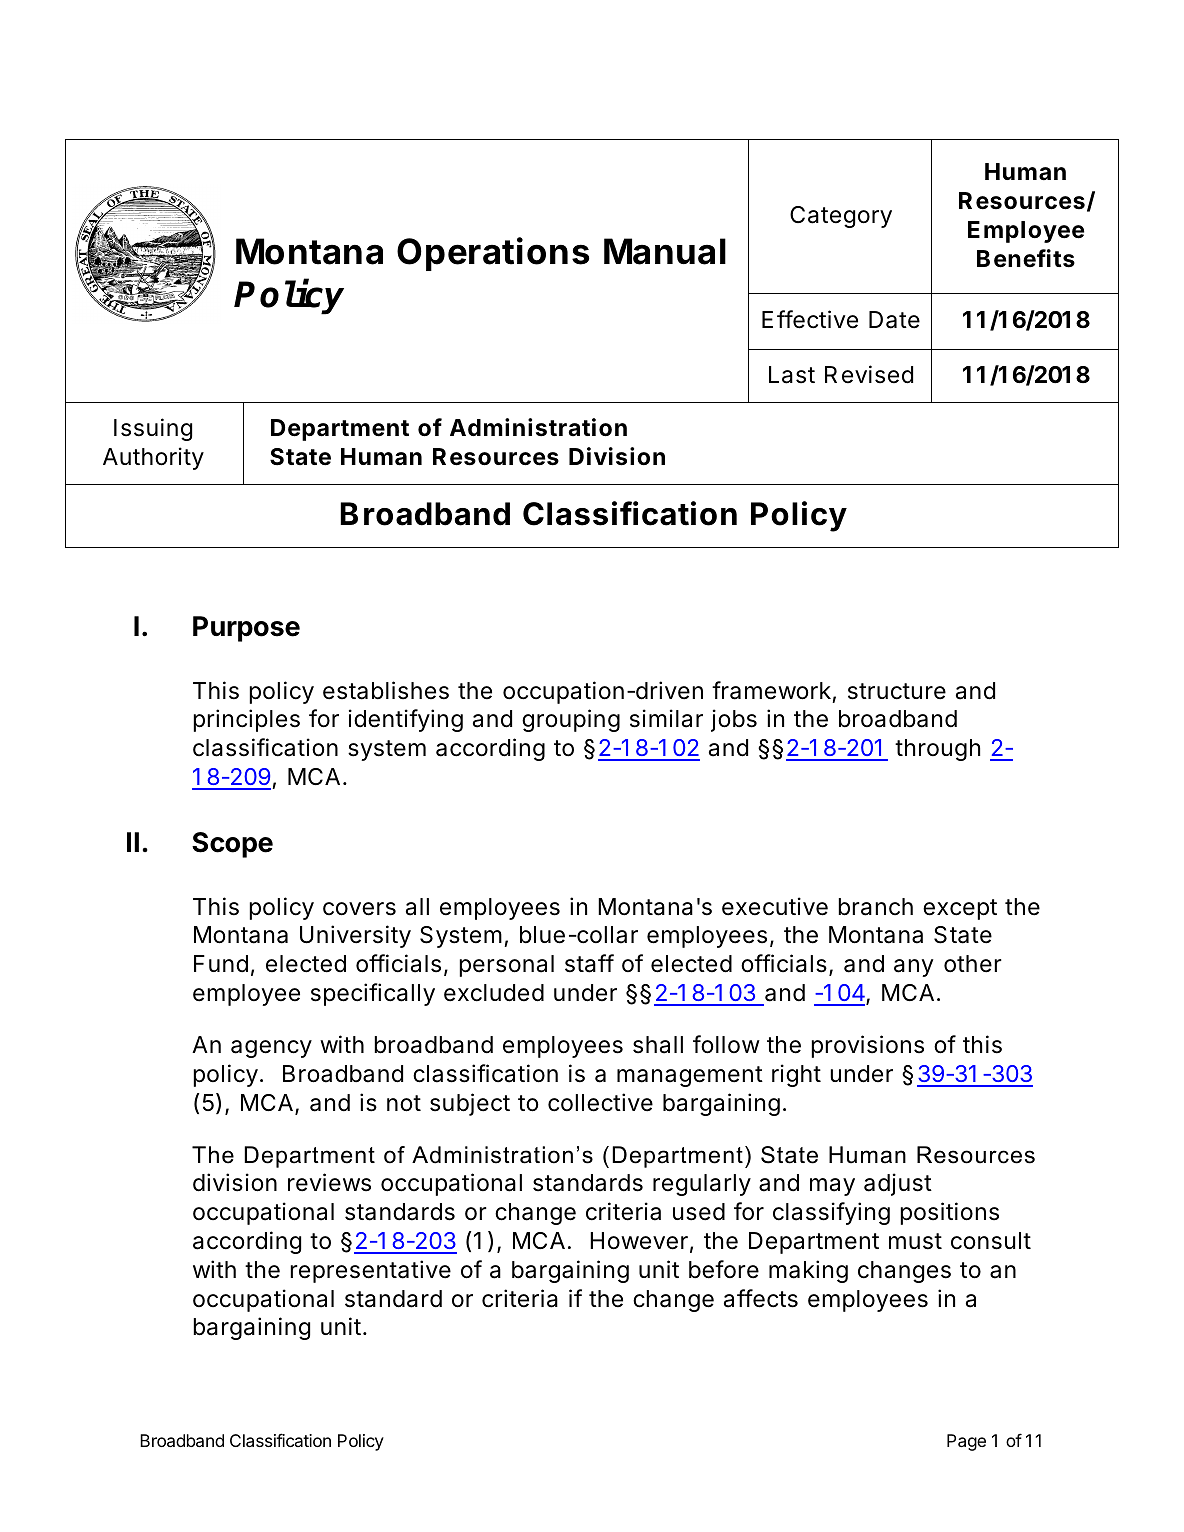 Image resolution: width=1184 pixels, height=1532 pixels. Describe the element at coordinates (898, 1184) in the screenshot. I see `adjust` at that location.
